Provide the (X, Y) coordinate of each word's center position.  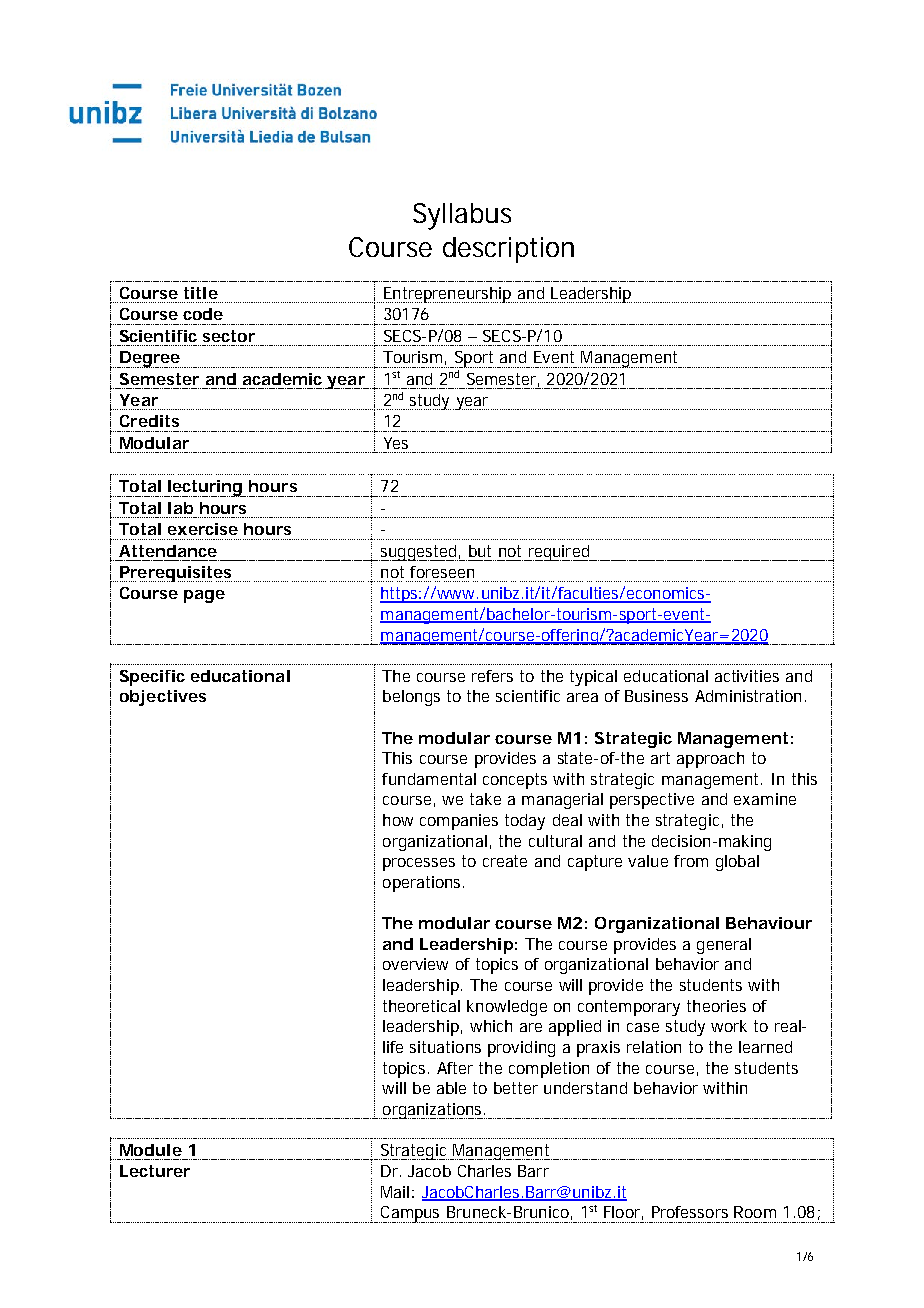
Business (656, 696)
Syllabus (462, 216)
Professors (690, 1212)
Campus (411, 1214)
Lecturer (155, 1171)
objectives (163, 698)
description (508, 250)
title (201, 293)
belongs (411, 698)
